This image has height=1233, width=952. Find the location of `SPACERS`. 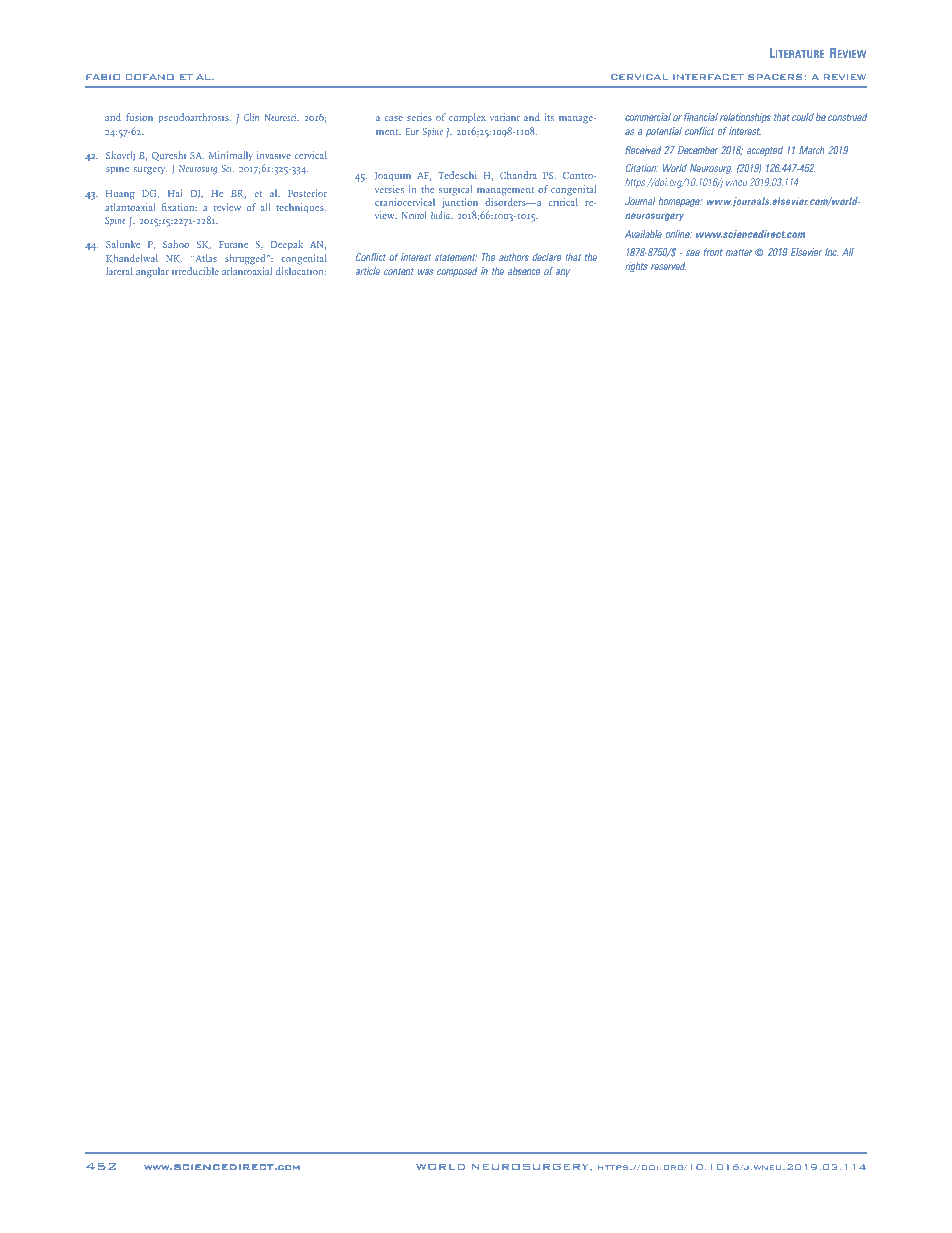

SPACERS is located at coordinates (775, 77).
